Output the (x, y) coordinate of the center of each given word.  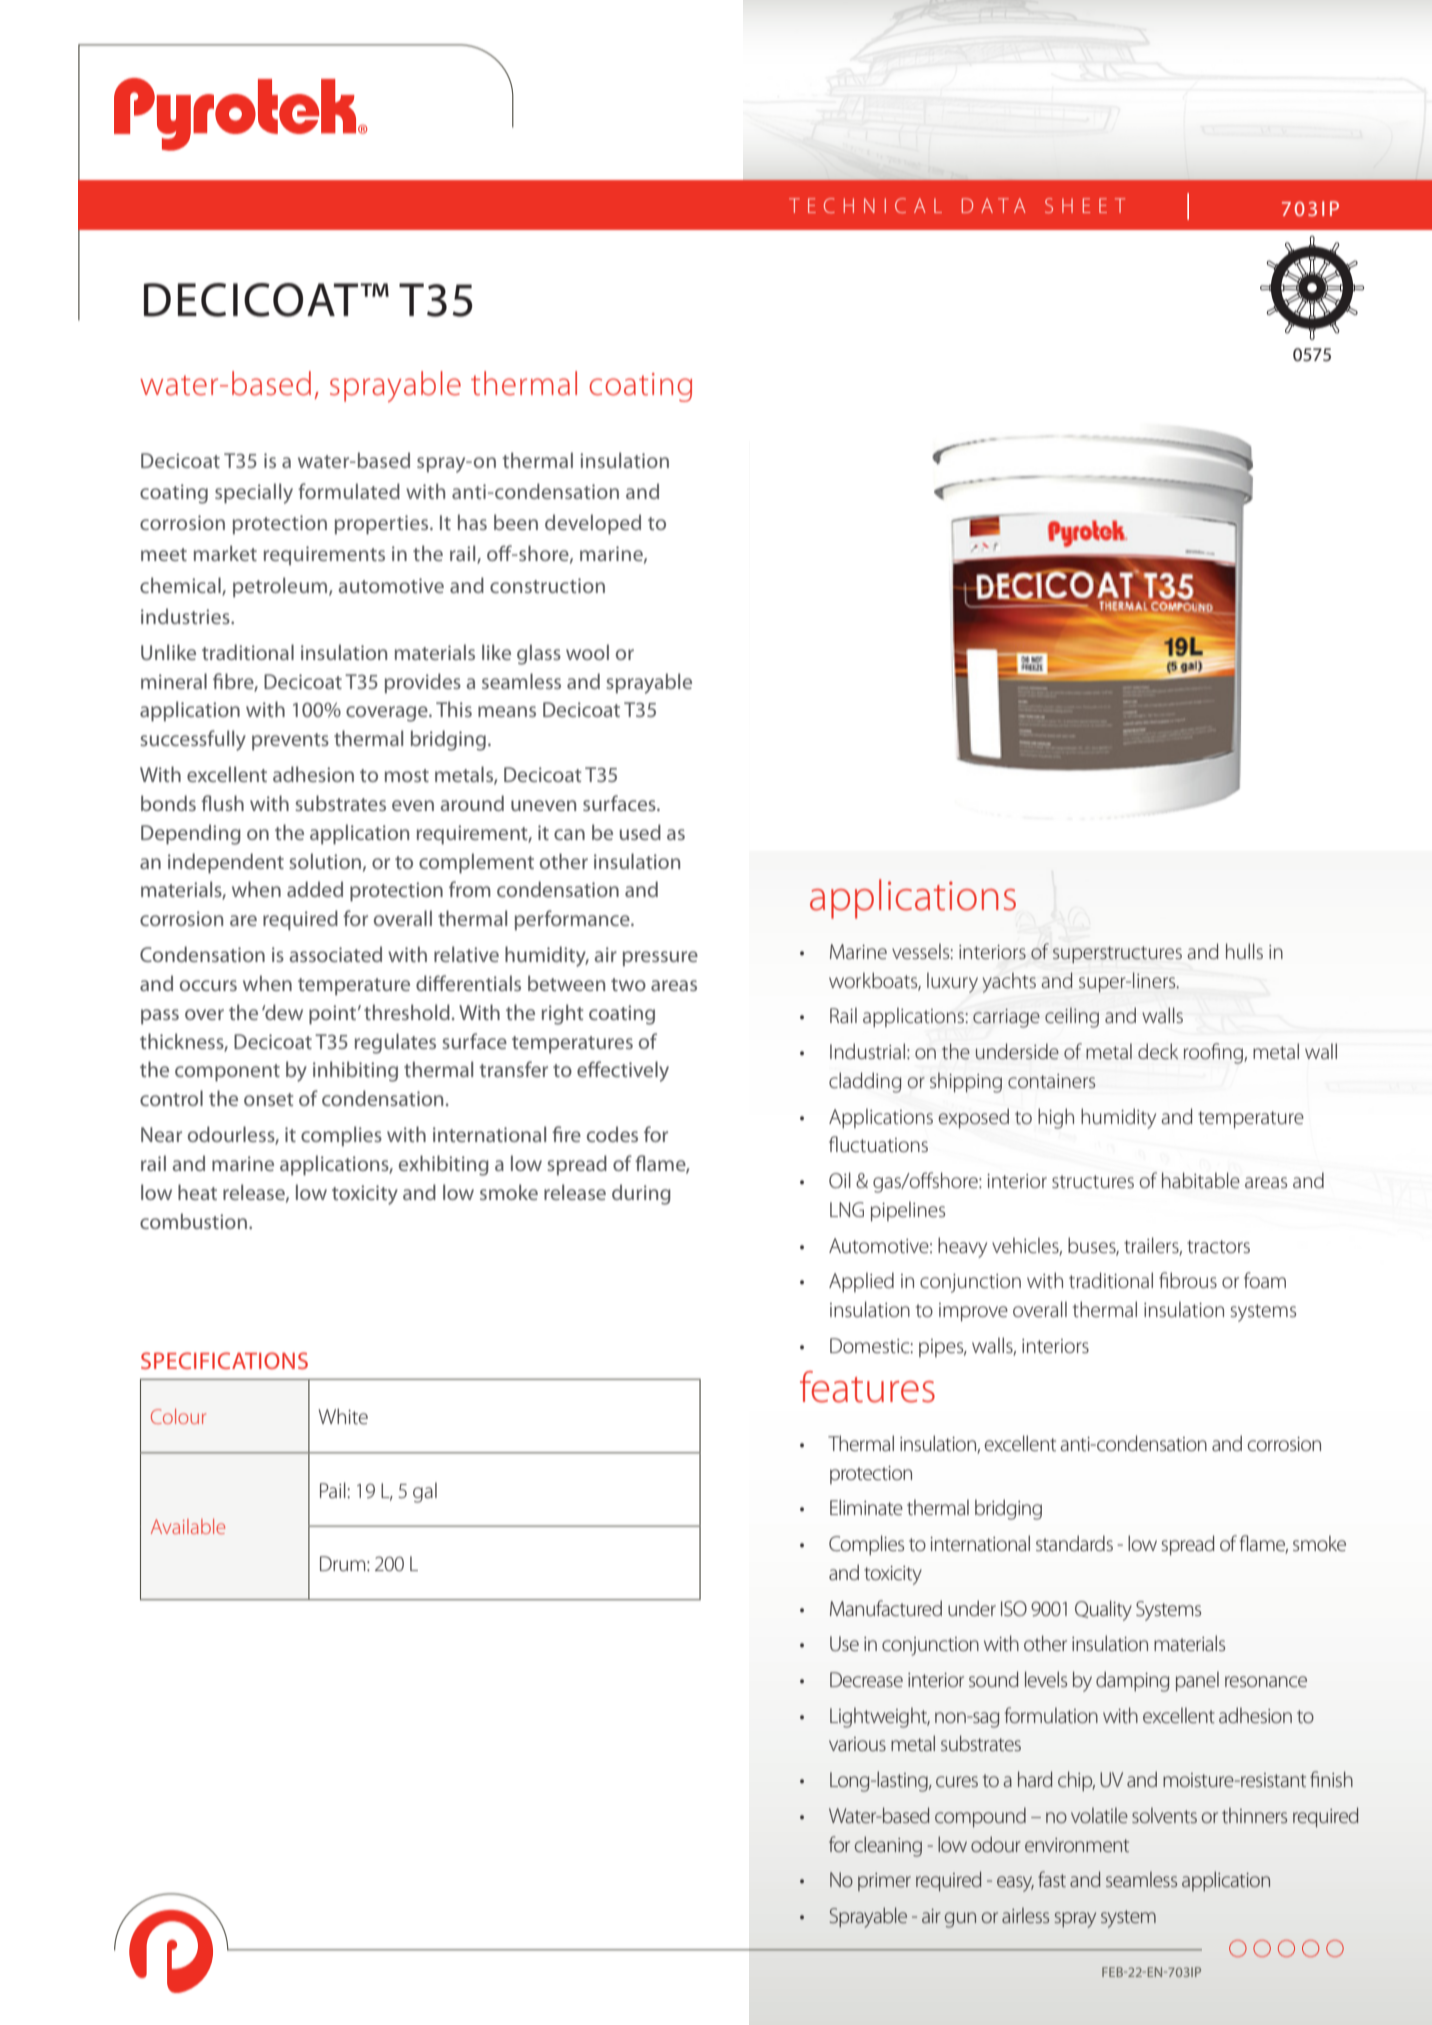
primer (884, 1882)
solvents (1164, 1815)
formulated (349, 491)
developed (593, 524)
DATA (994, 205)
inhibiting (355, 1071)
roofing (1214, 1053)
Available (188, 1526)
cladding (865, 1082)
